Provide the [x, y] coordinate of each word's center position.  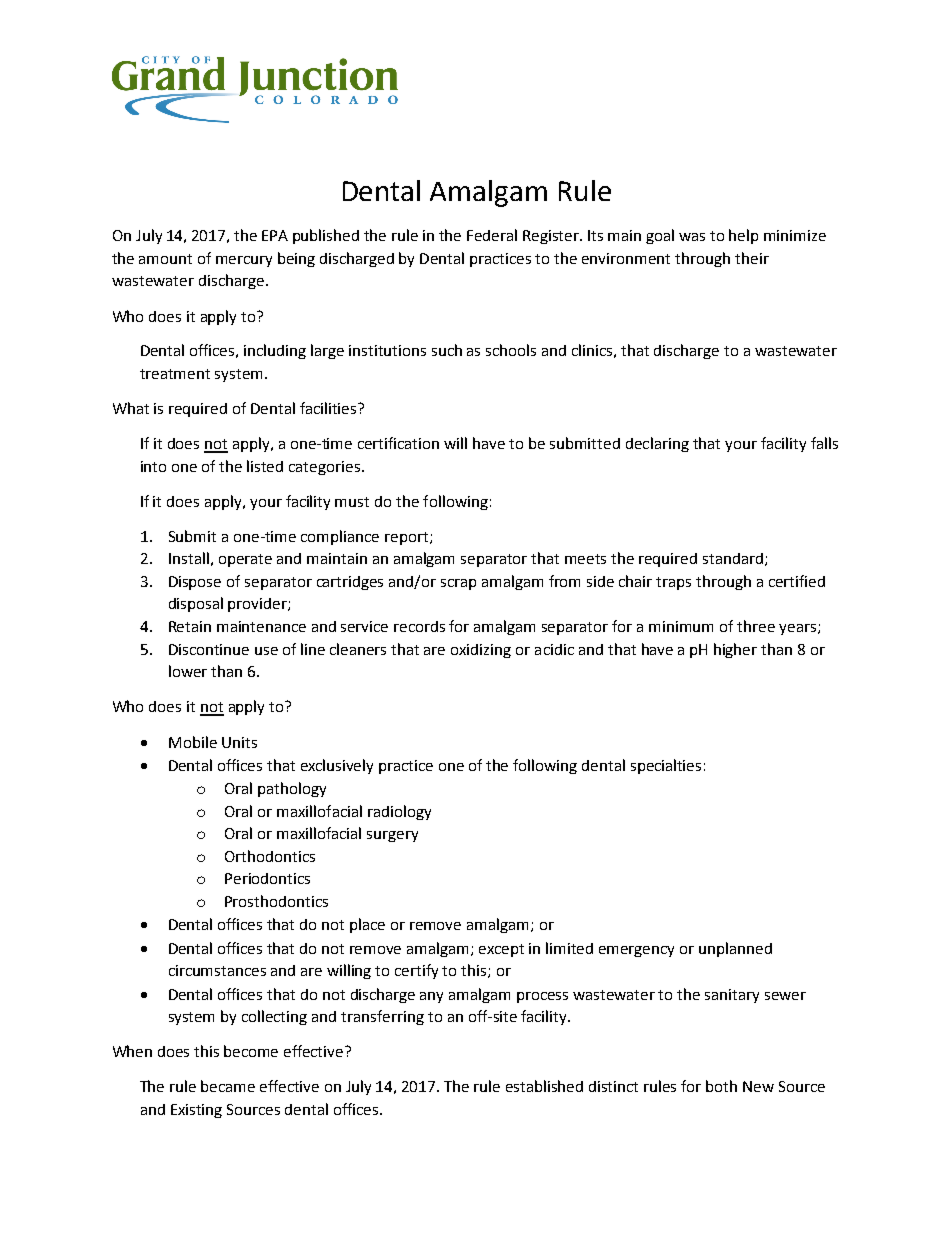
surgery [392, 836]
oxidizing [481, 651]
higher [735, 650]
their [752, 258]
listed [265, 466]
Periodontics [267, 878]
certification [398, 443]
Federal [492, 235]
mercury [244, 261]
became [228, 1086]
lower [188, 671]
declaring [657, 444]
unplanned [735, 949]
